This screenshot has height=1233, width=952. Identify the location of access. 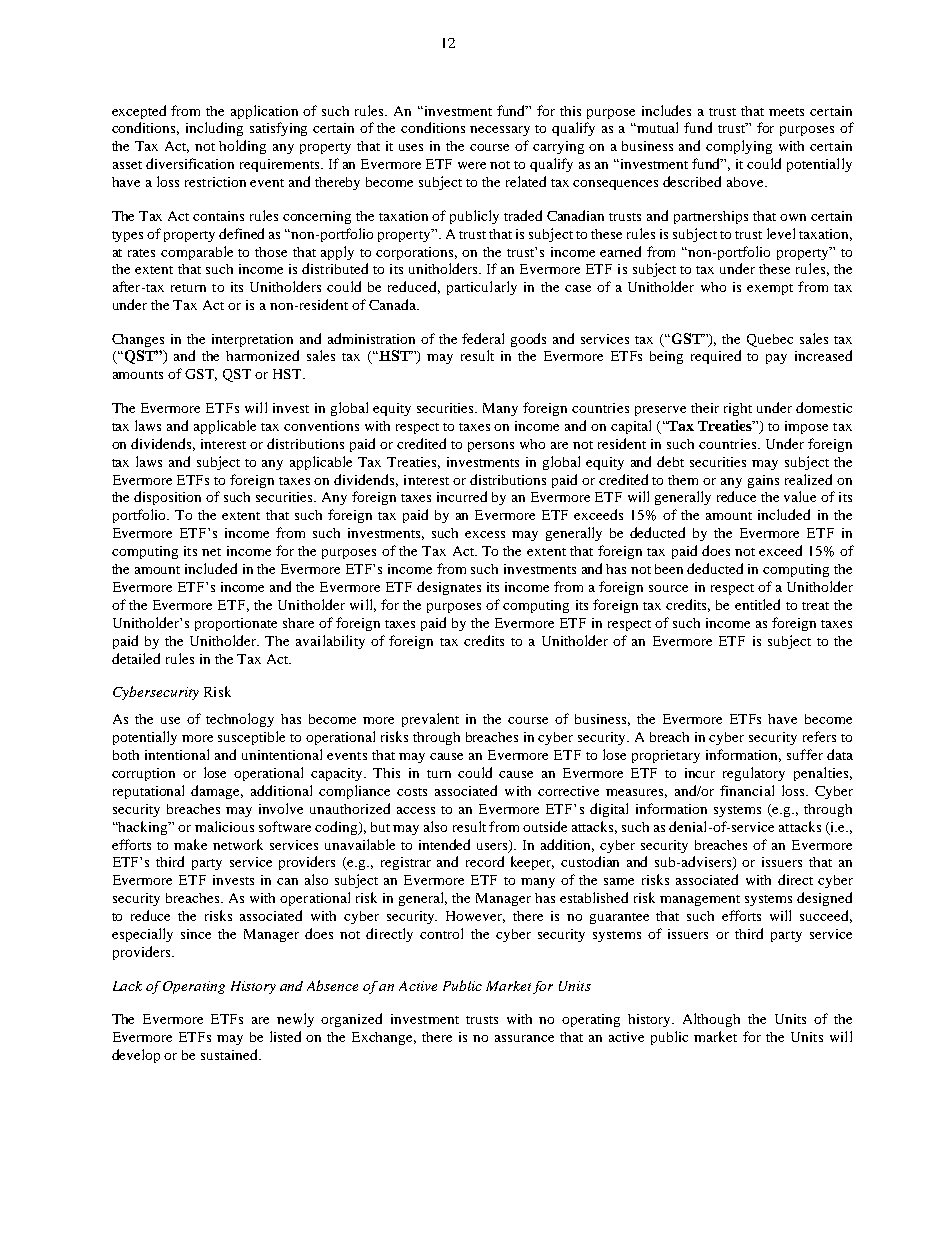
(416, 810).
